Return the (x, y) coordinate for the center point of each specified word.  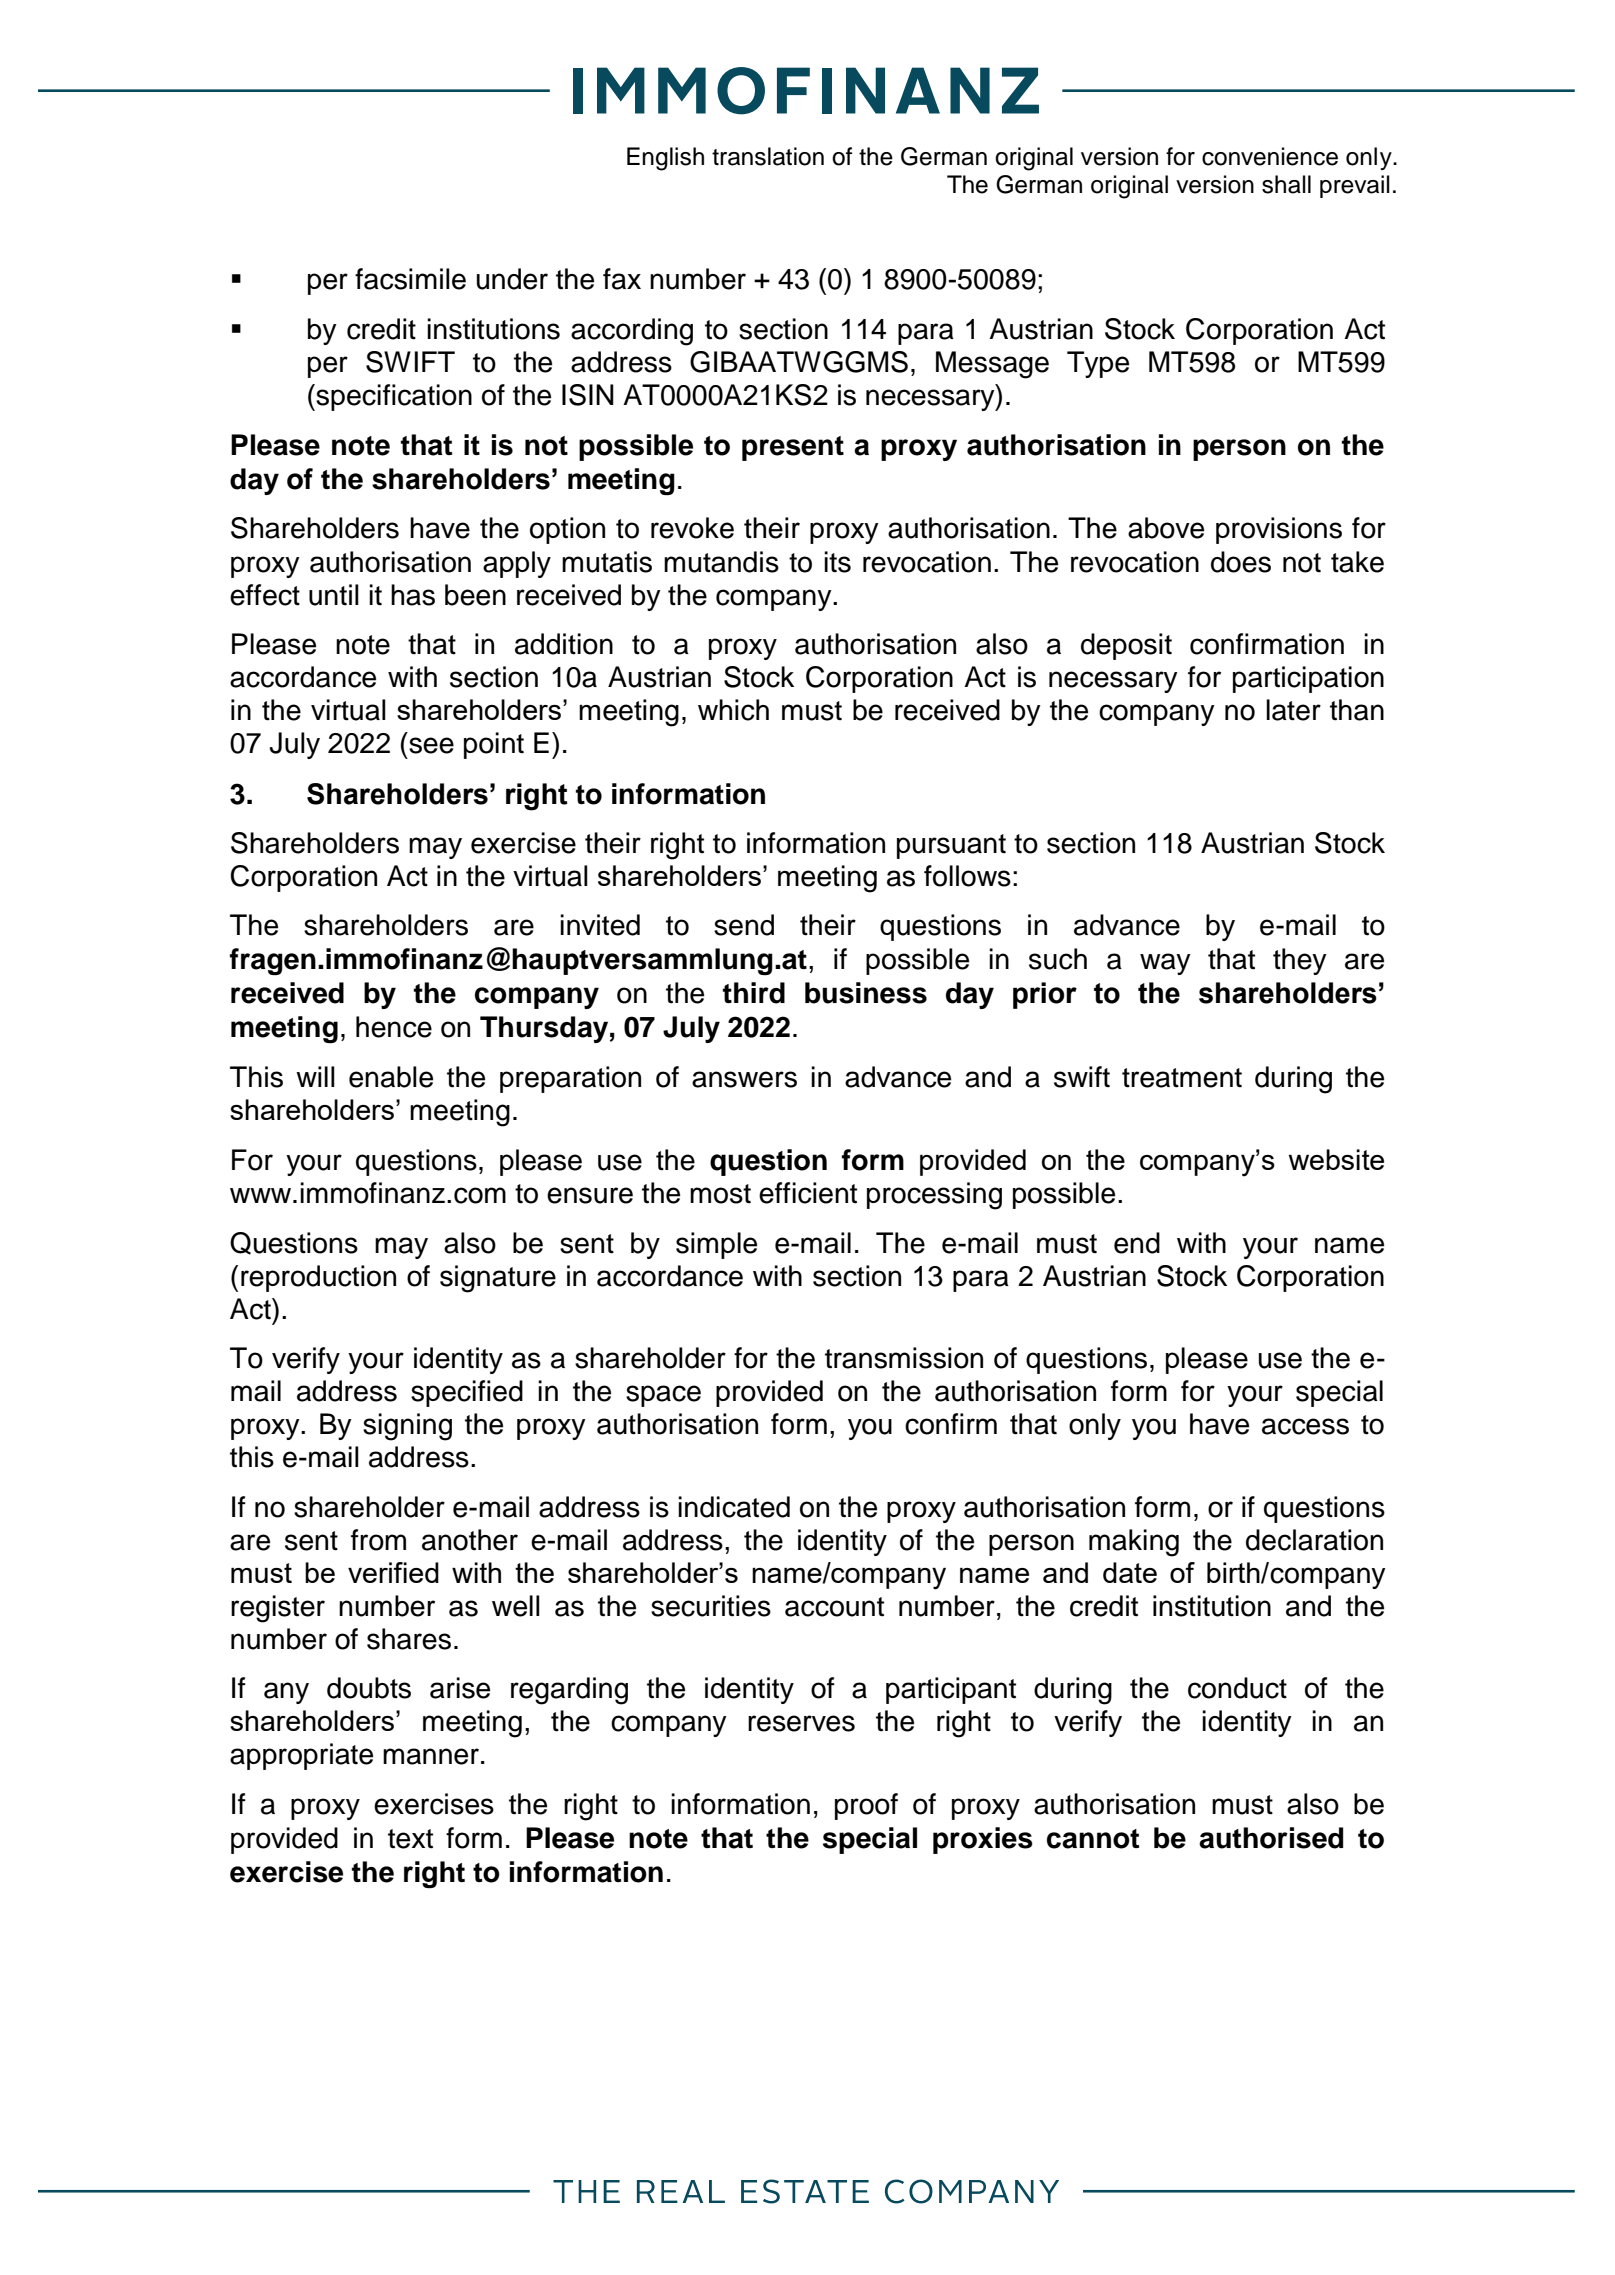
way (1165, 964)
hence (394, 1027)
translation (768, 156)
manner (432, 1756)
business (866, 993)
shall (1286, 184)
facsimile (410, 279)
